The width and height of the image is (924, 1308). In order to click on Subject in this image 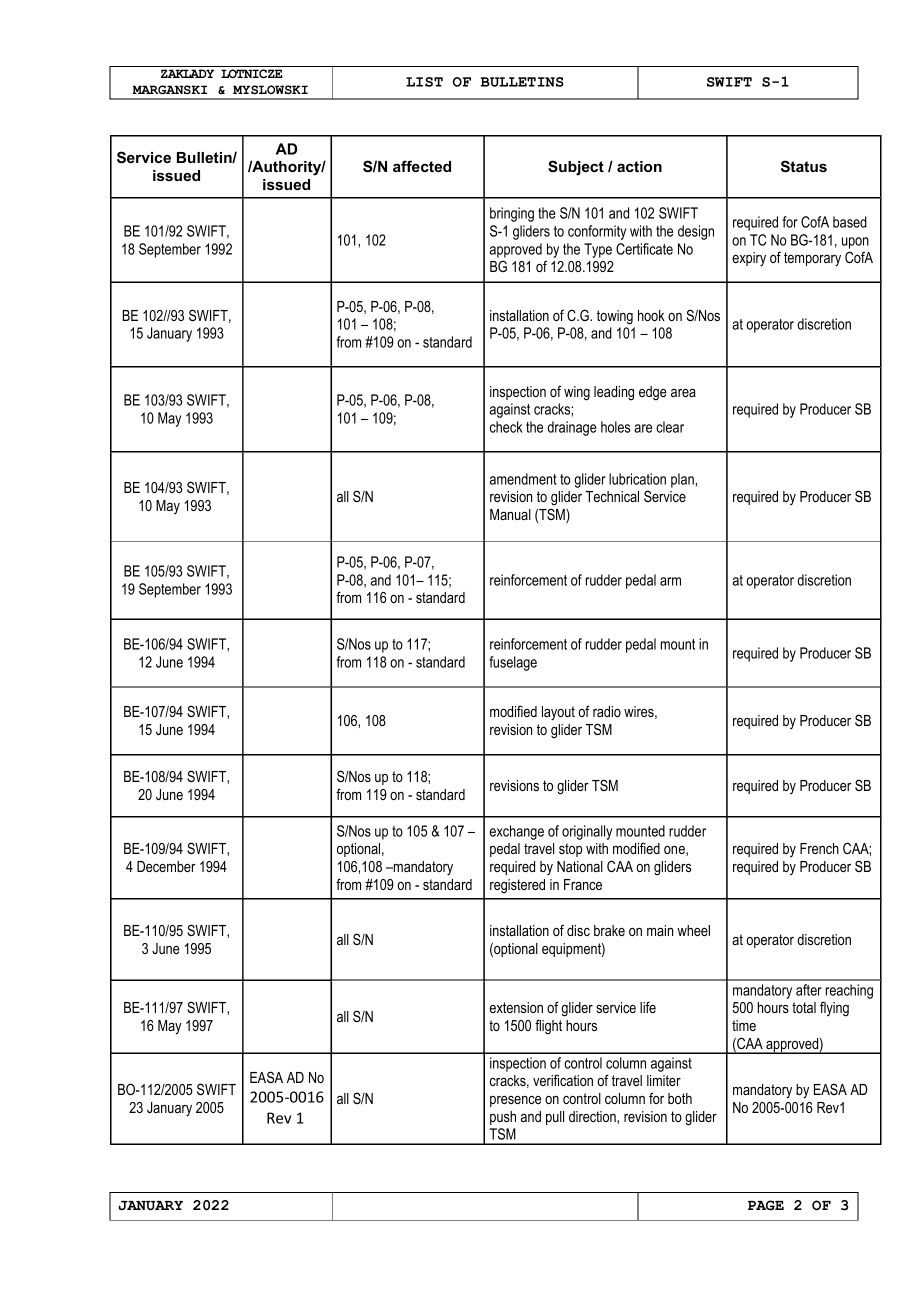, I will do `click(576, 168)`.
